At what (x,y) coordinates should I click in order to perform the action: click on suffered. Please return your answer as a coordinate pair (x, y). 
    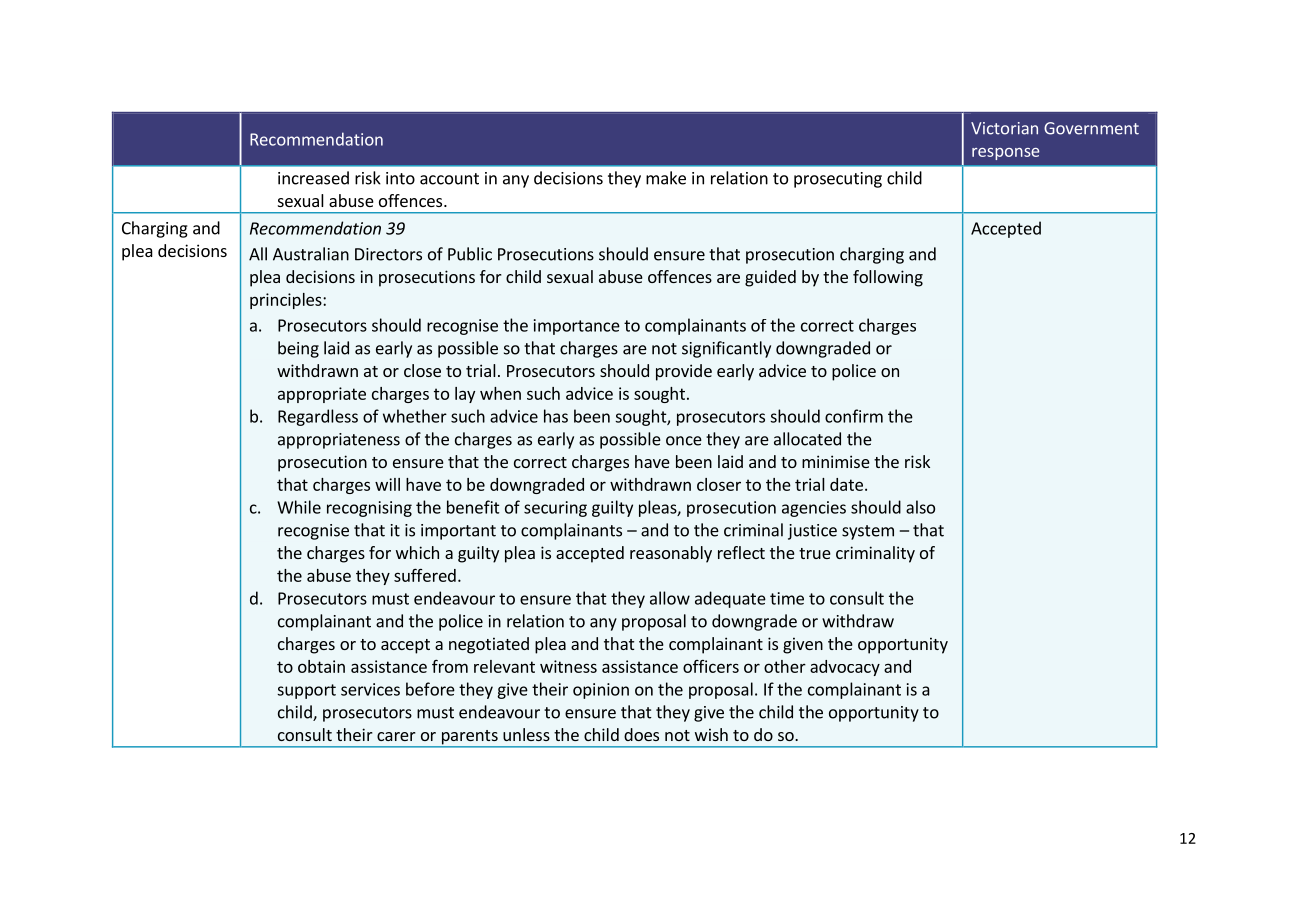
    Looking at the image, I should click on (425, 575).
